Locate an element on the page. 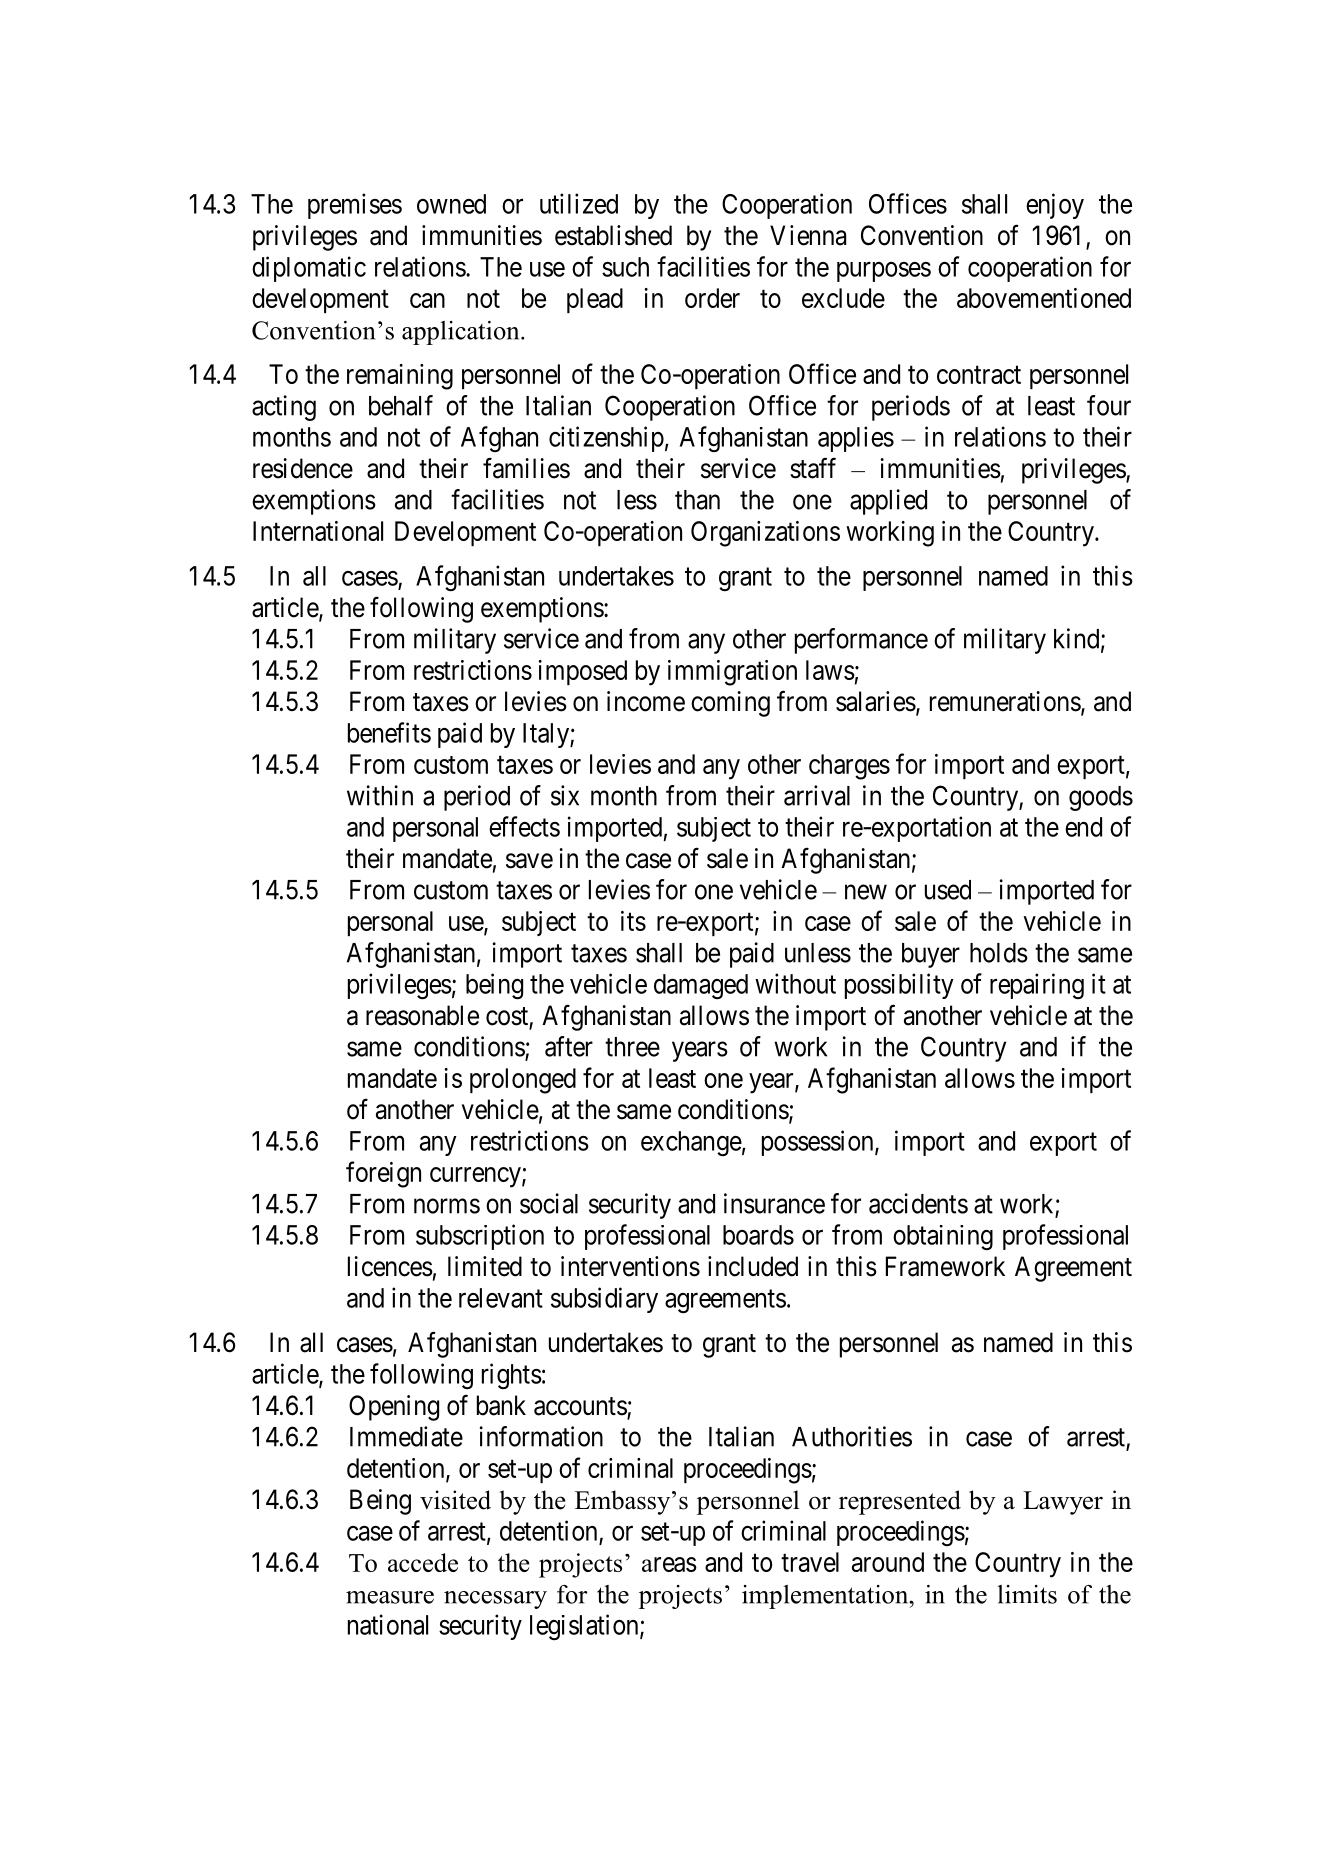  exchange is located at coordinates (691, 1144).
